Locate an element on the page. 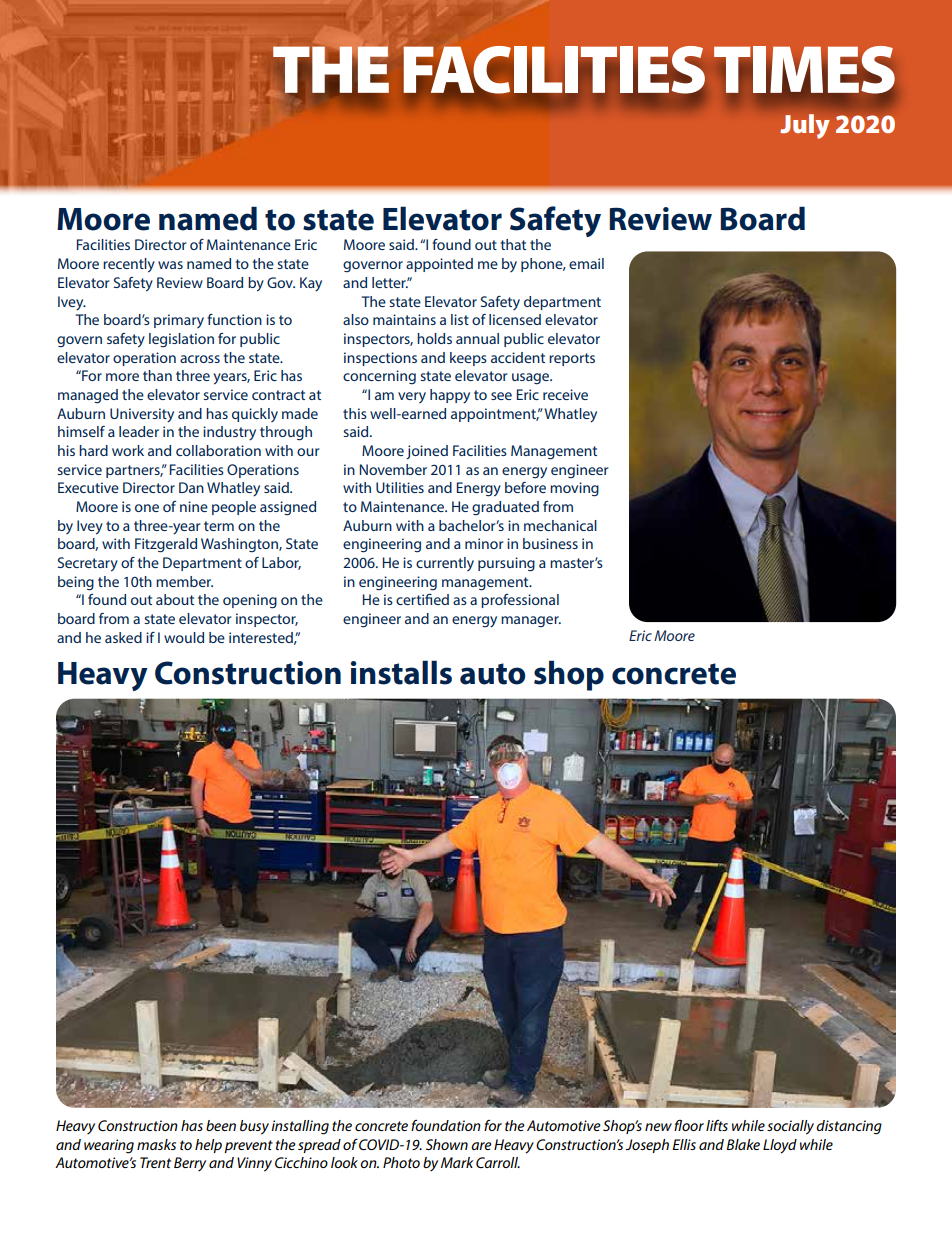  Dan is located at coordinates (191, 487).
